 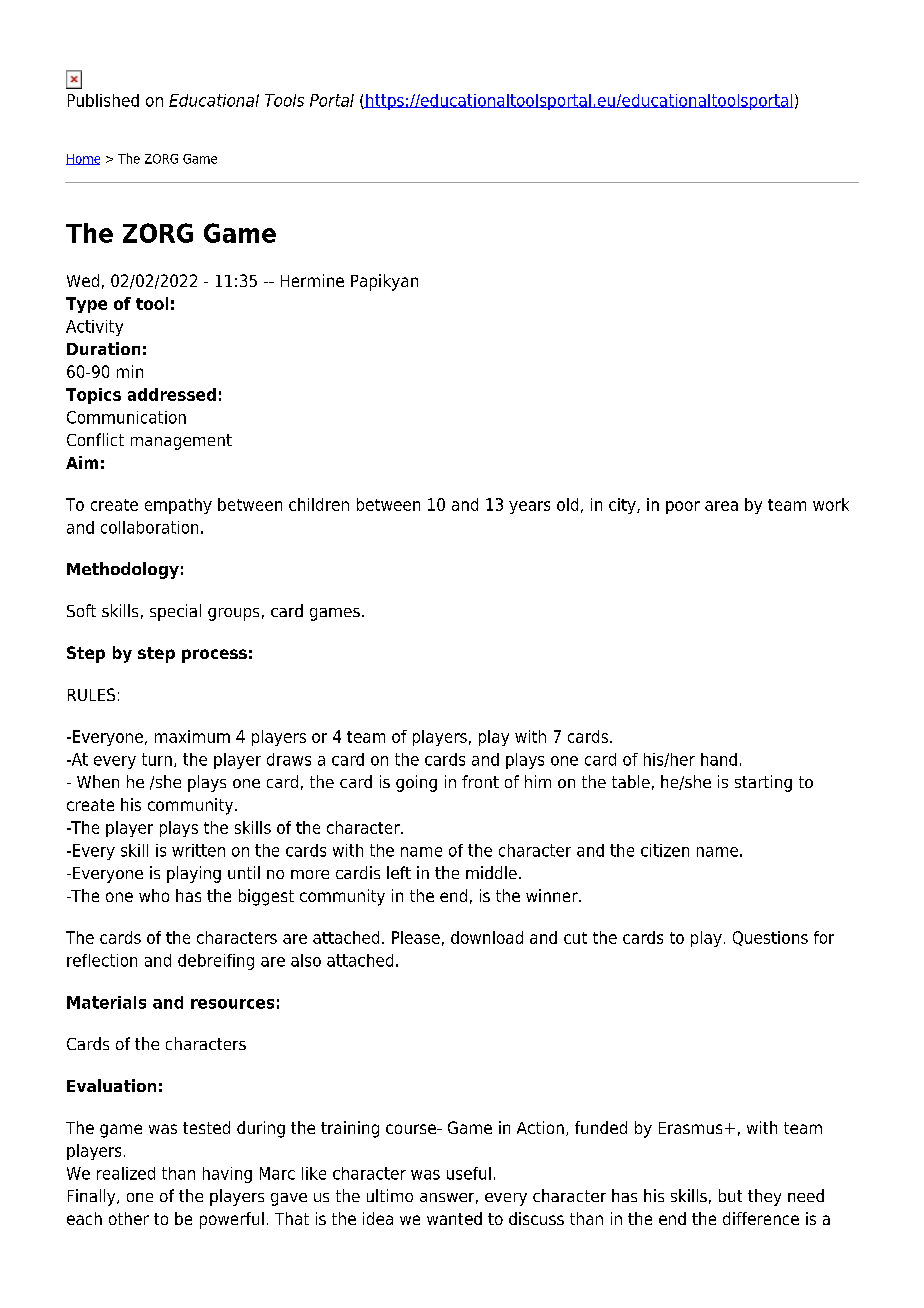 I want to click on years, so click(x=529, y=507).
